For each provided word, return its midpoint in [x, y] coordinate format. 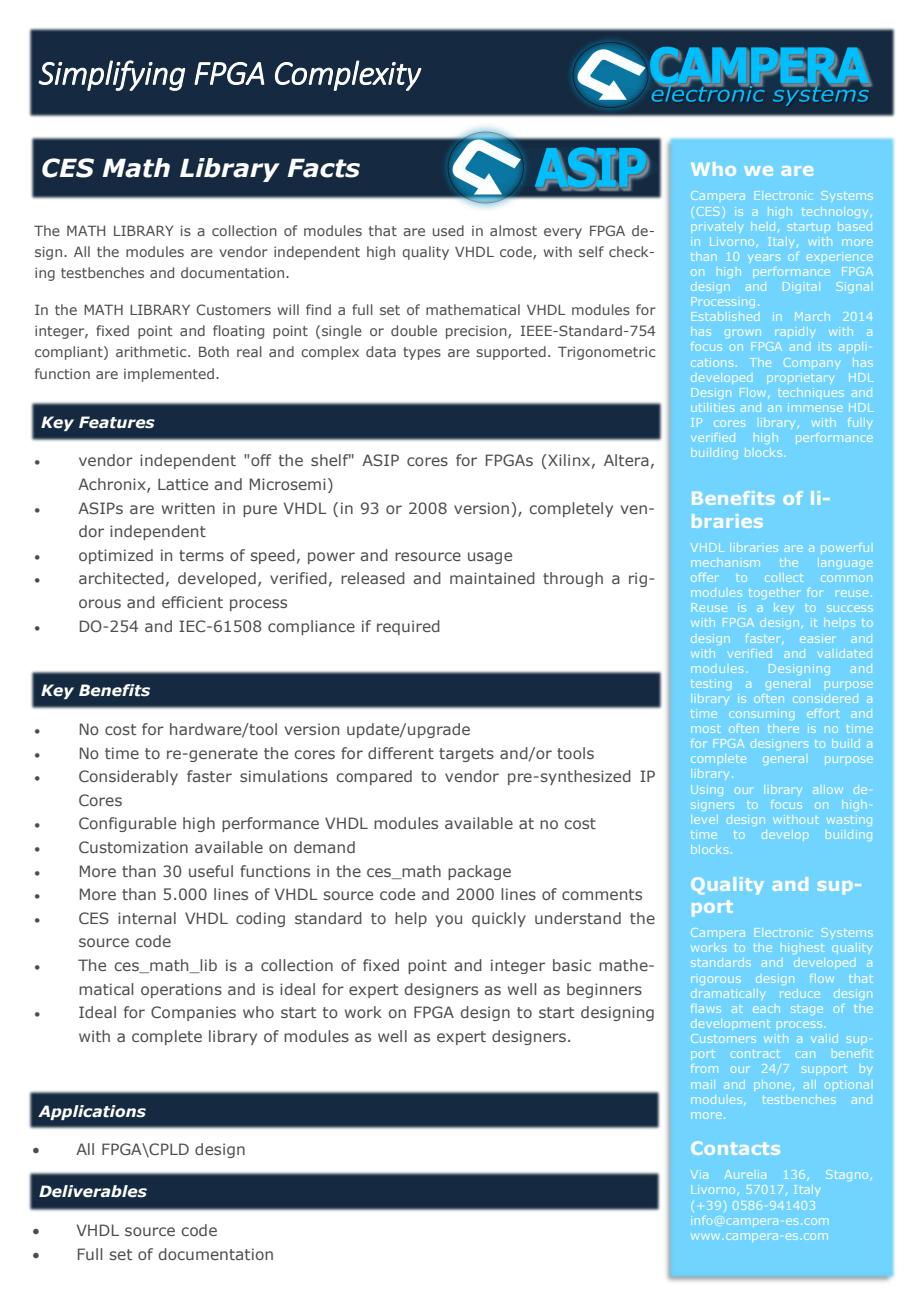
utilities [712, 407]
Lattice [183, 484]
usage [490, 558]
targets [466, 755]
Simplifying [111, 75]
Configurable [127, 824]
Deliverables [93, 1191]
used [448, 230]
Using [707, 790]
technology [835, 212]
